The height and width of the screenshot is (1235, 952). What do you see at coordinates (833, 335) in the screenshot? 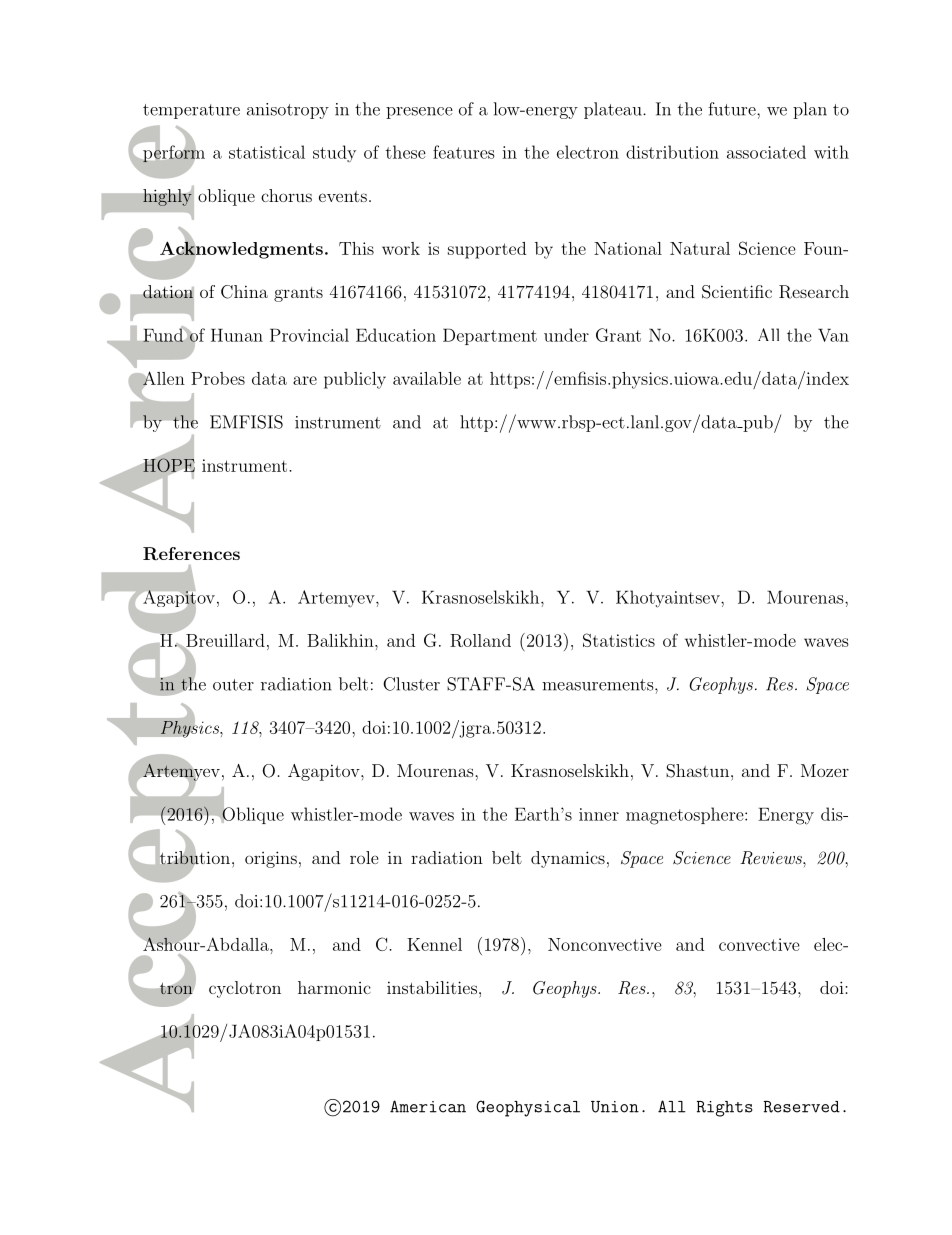
I see `Van` at bounding box center [833, 335].
